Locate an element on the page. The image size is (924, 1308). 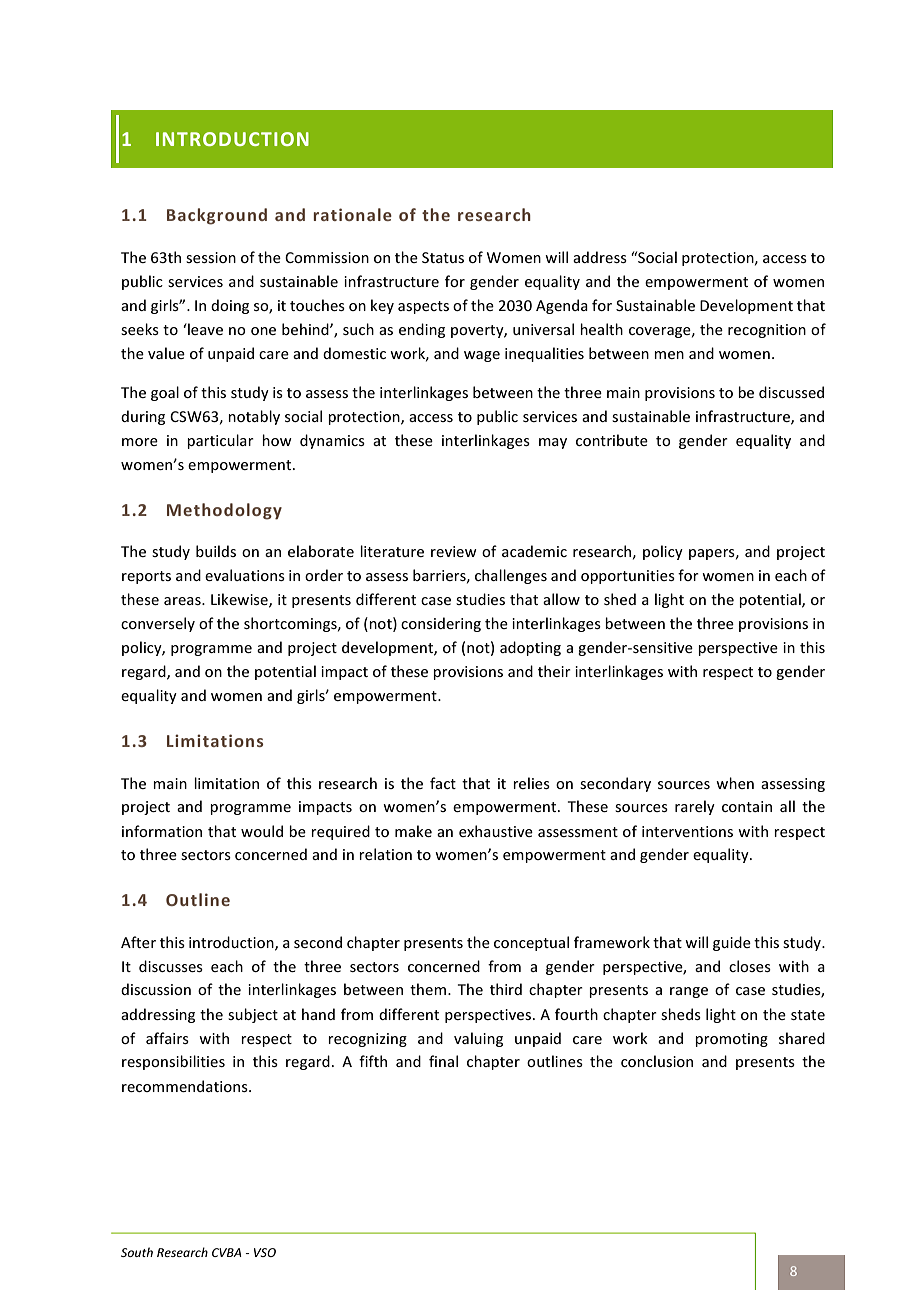
recognition is located at coordinates (767, 331).
